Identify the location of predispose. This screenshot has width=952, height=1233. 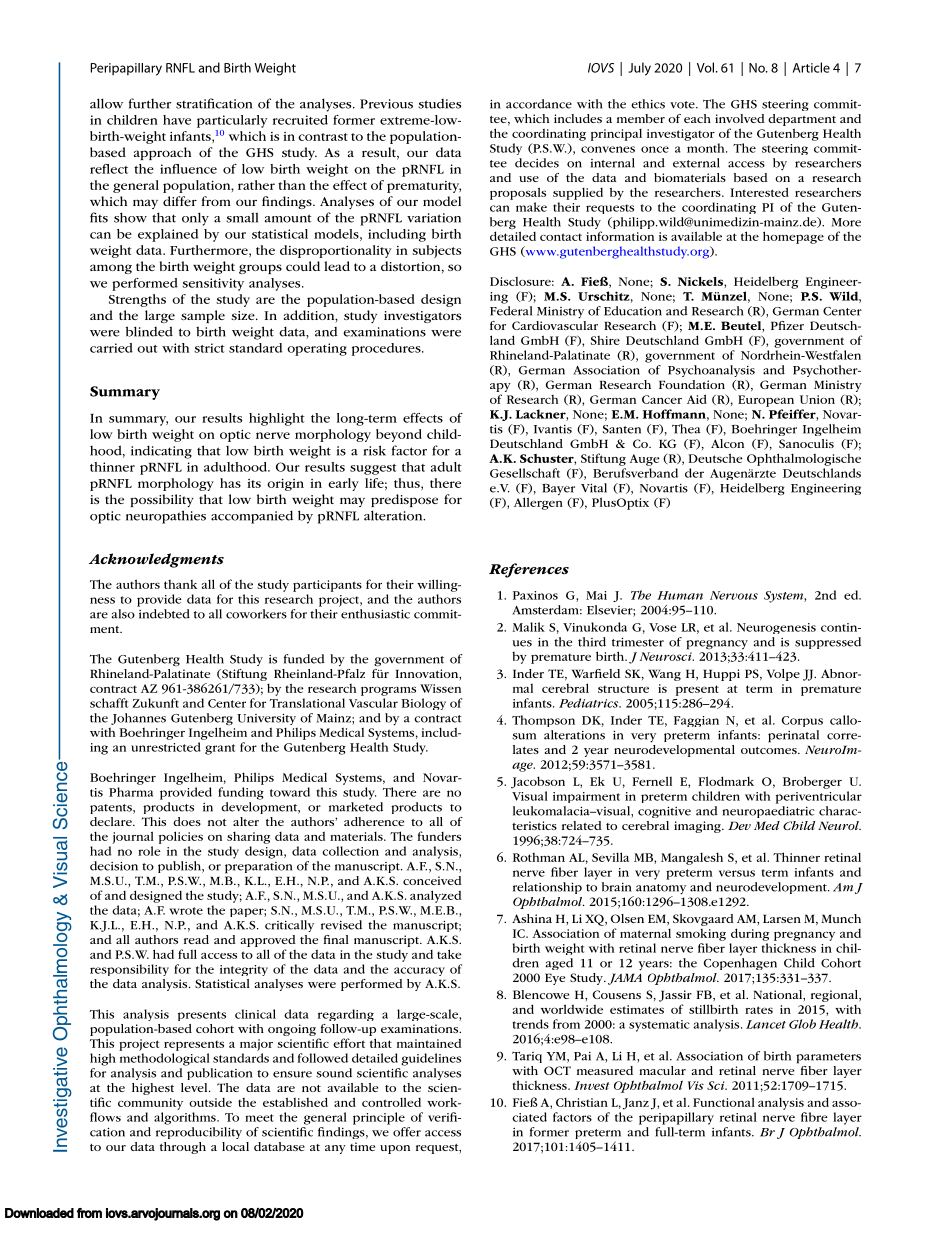
(404, 500).
